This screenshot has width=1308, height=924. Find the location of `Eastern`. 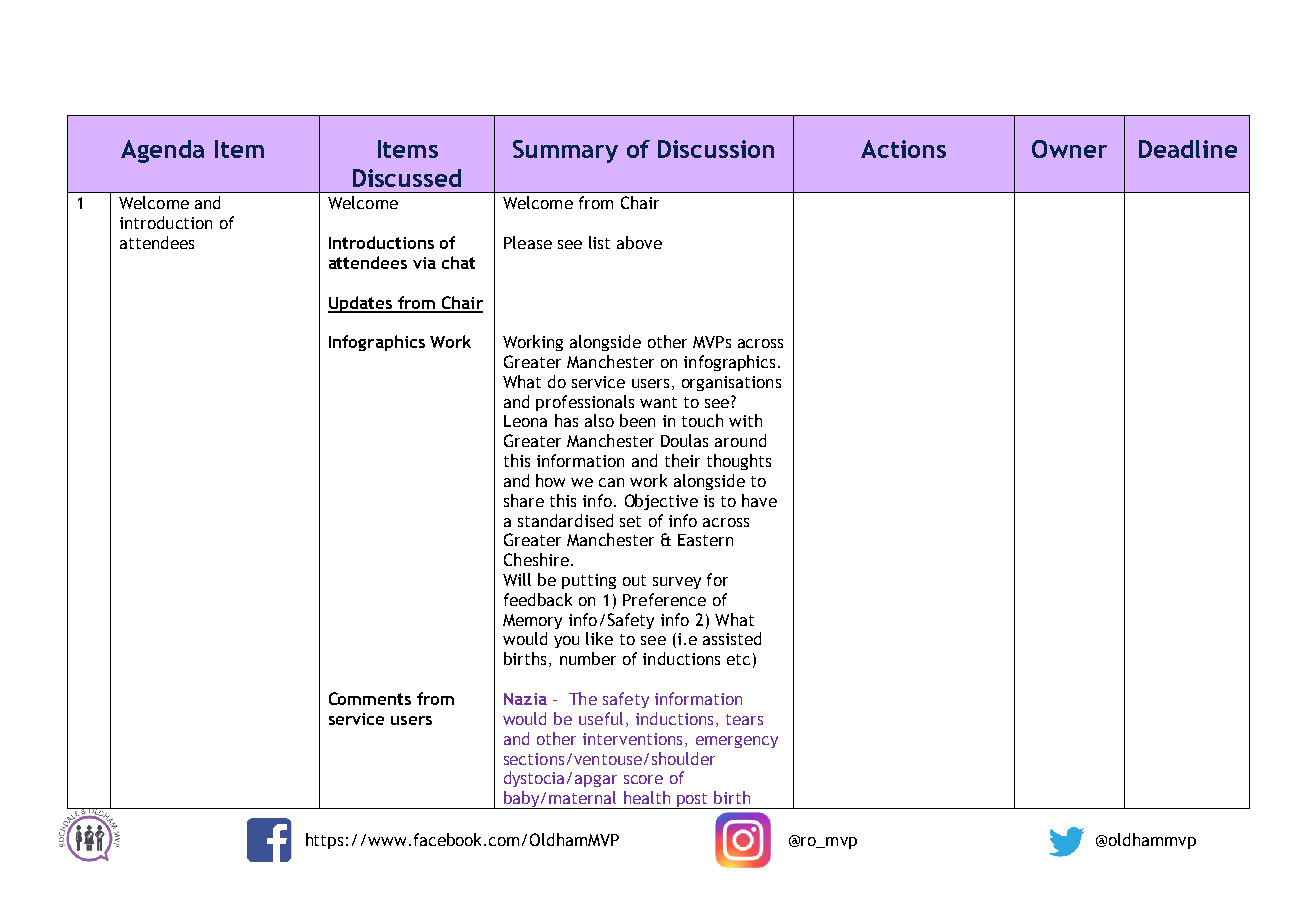

Eastern is located at coordinates (705, 540).
